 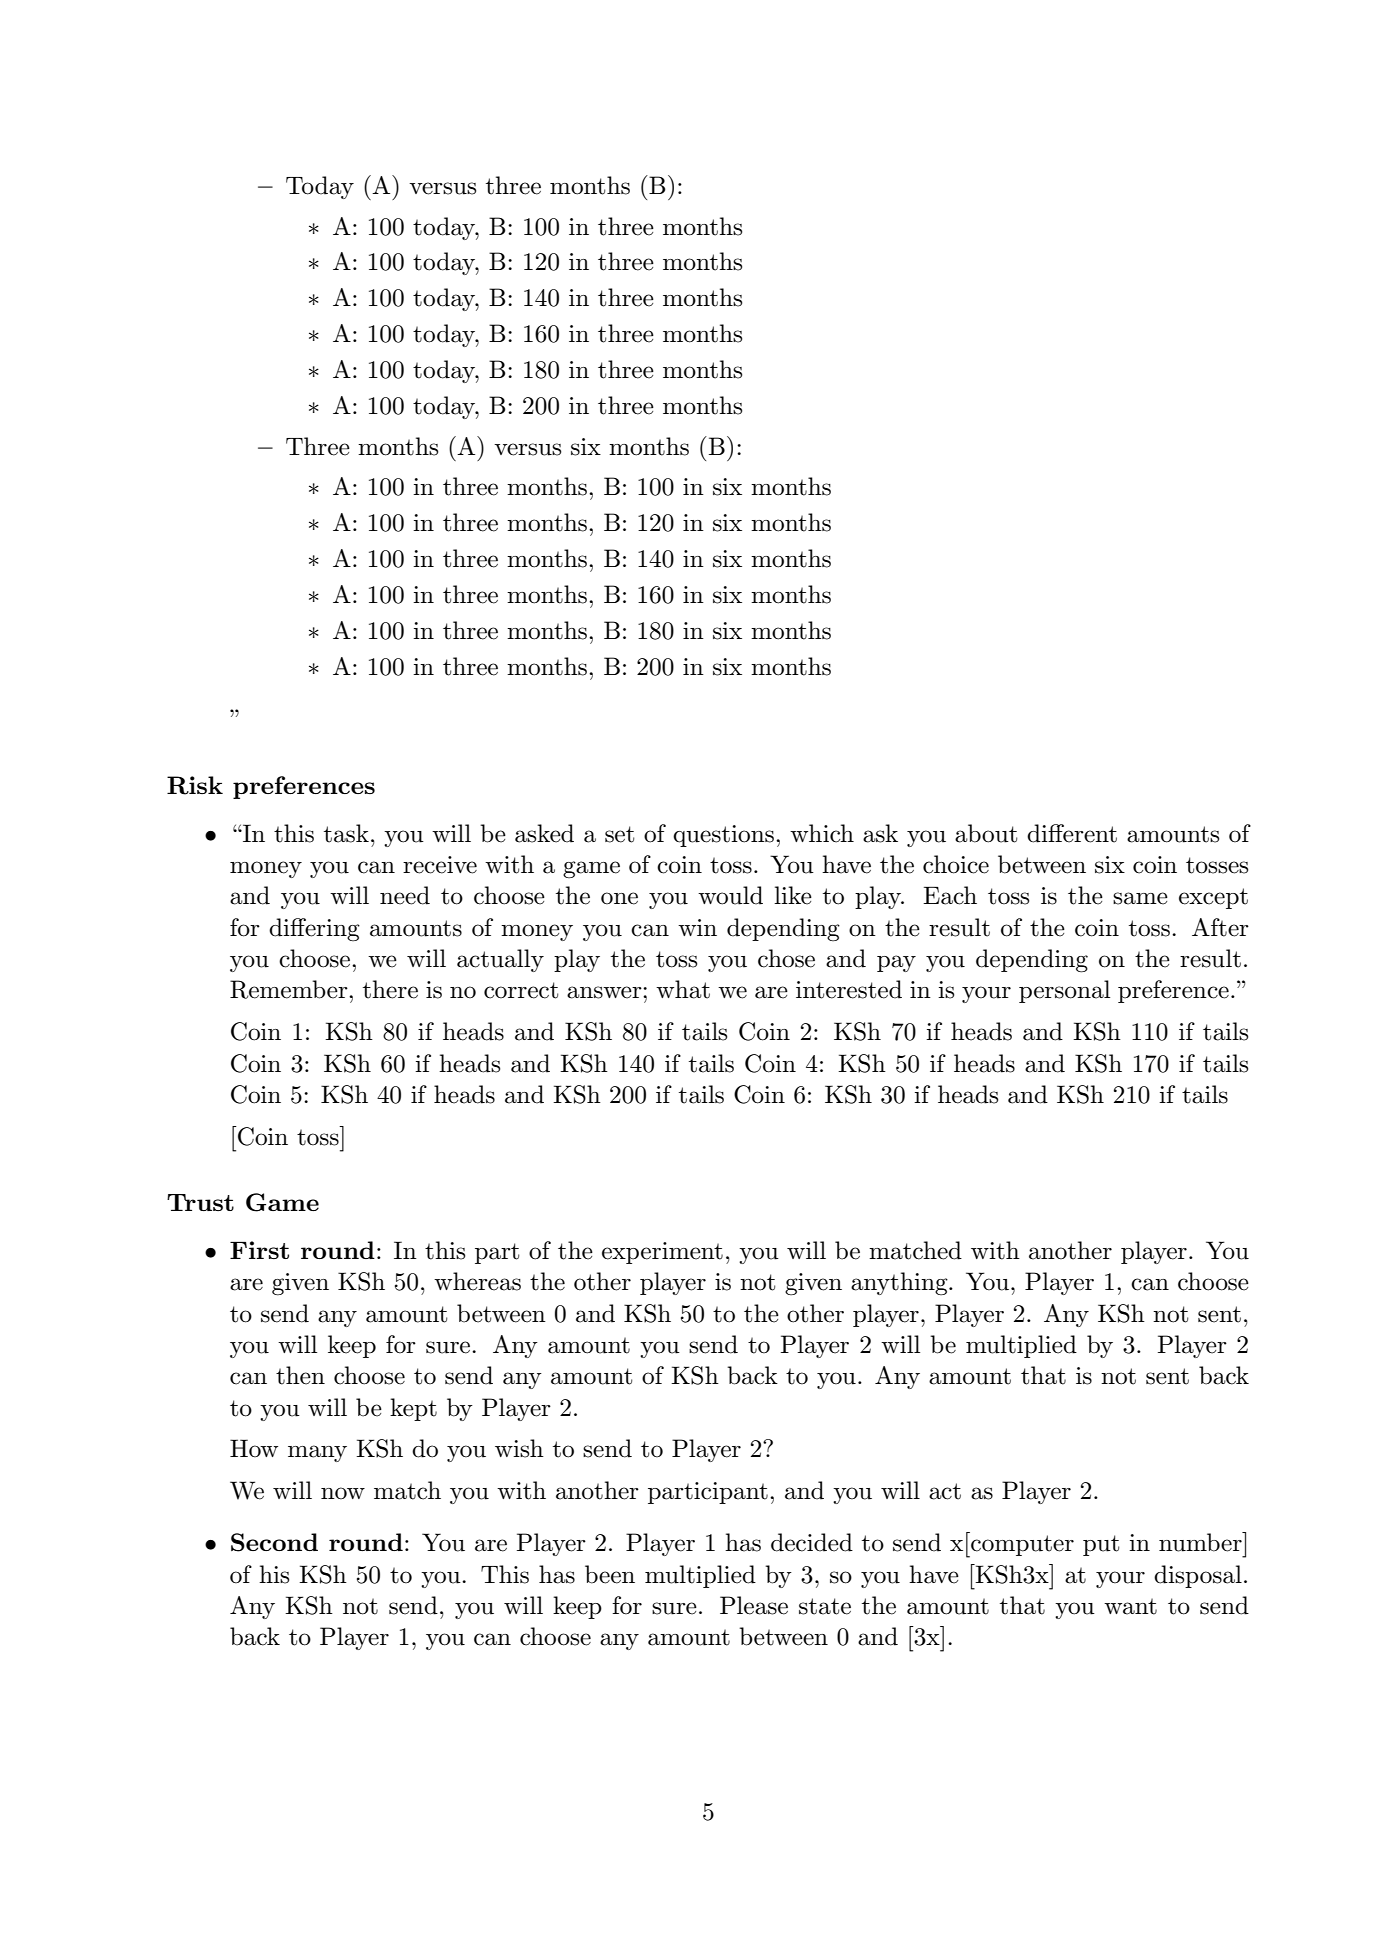 I want to click on Please, so click(x=754, y=1605).
